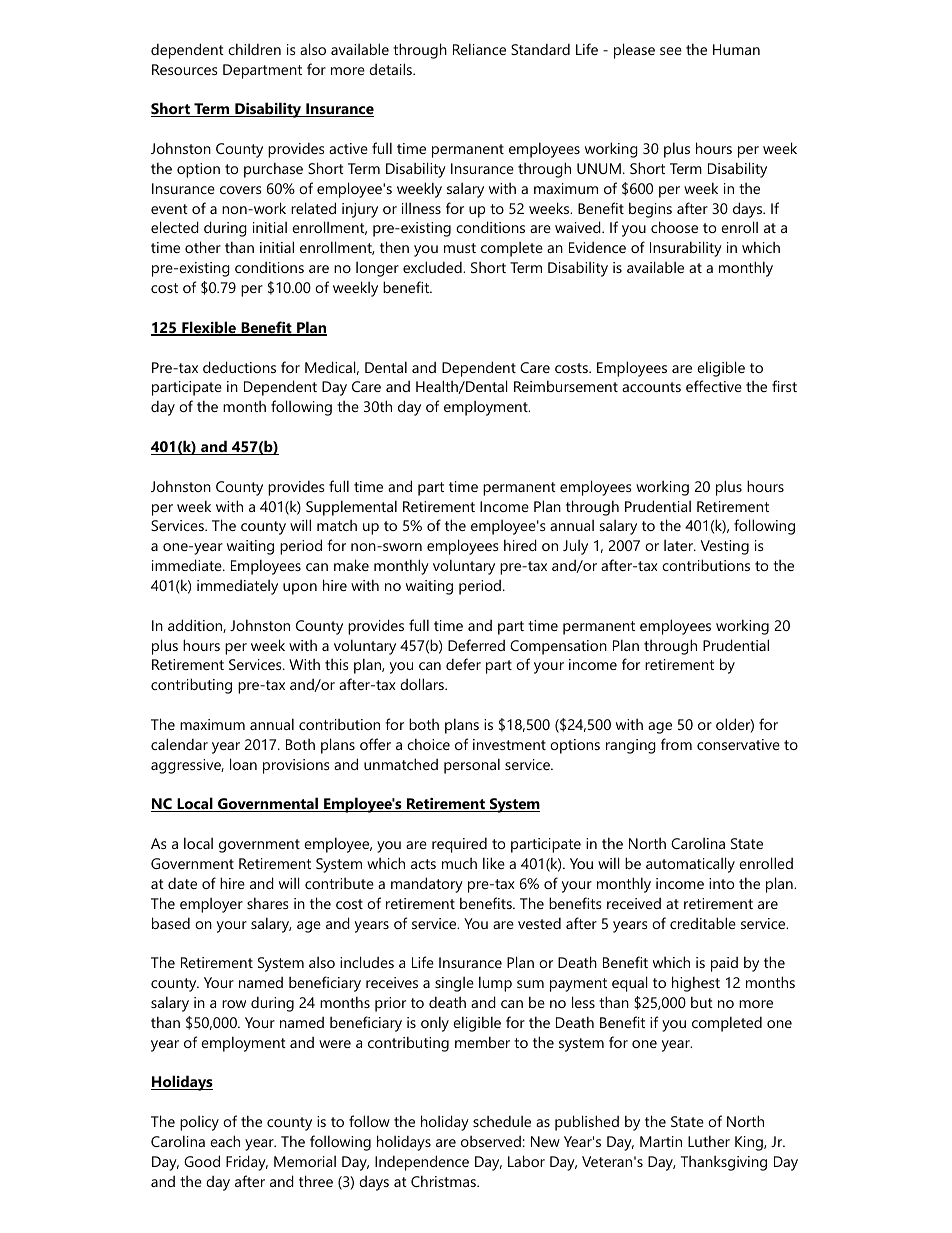 Image resolution: width=952 pixels, height=1233 pixels. What do you see at coordinates (736, 49) in the screenshot?
I see `Human` at bounding box center [736, 49].
